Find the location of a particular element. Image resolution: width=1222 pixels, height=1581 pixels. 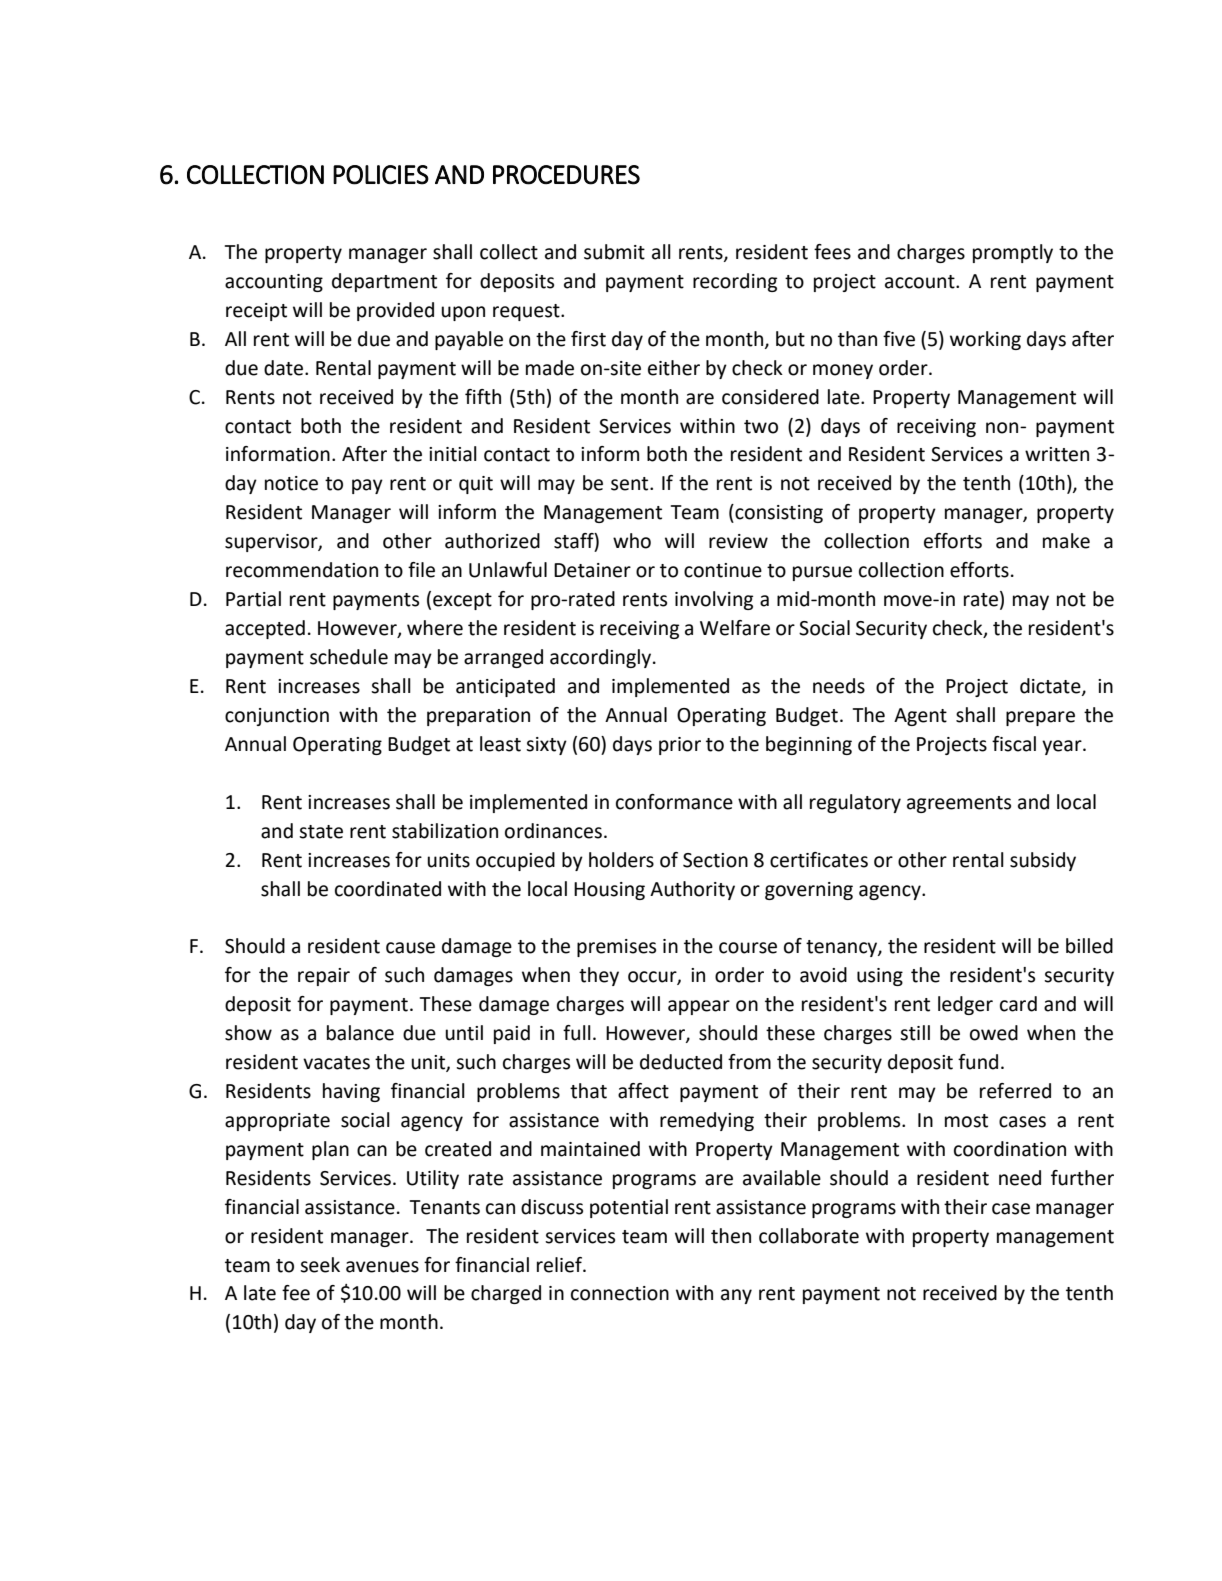

conjunction is located at coordinates (277, 717).
